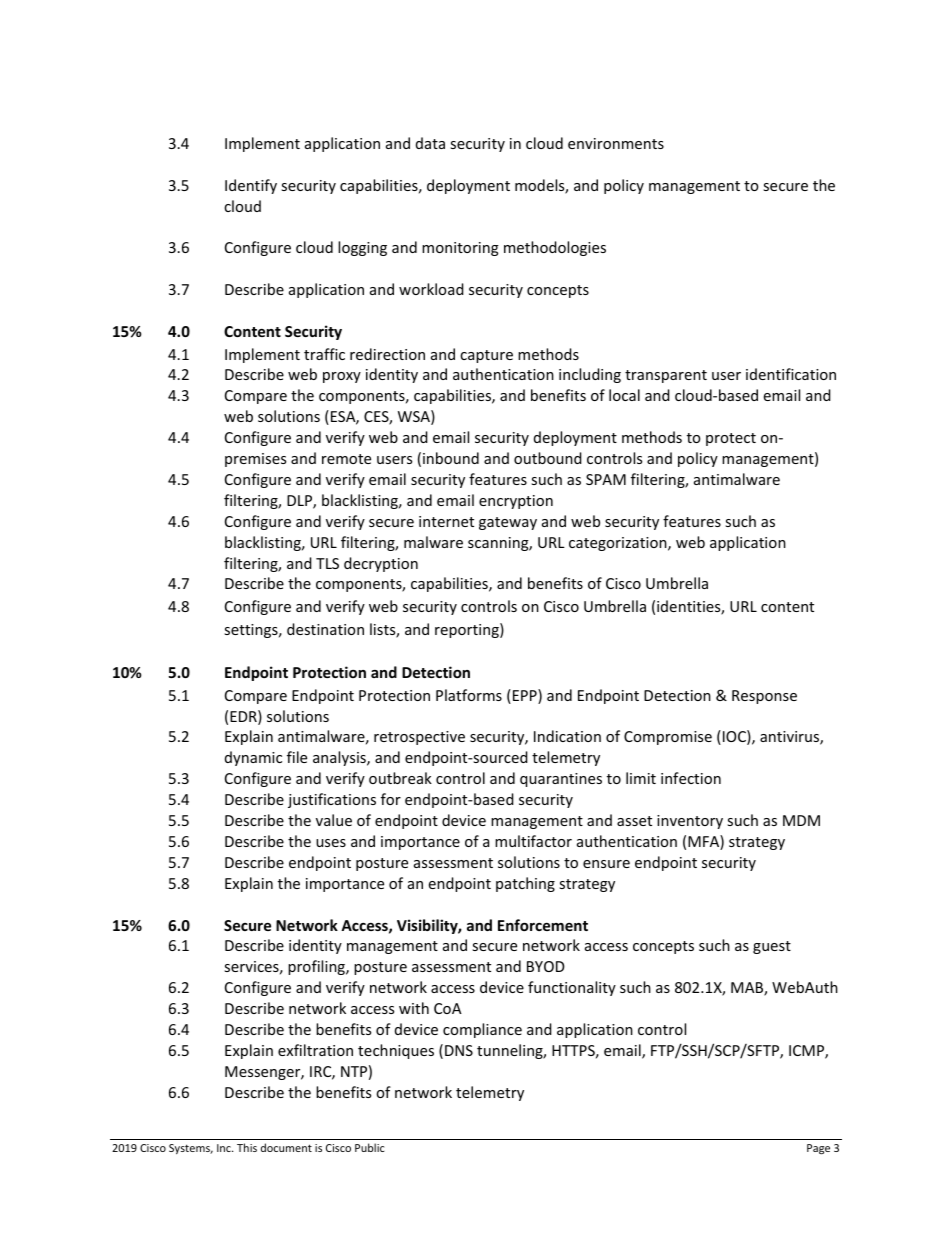 The width and height of the screenshot is (952, 1233). Describe the element at coordinates (616, 143) in the screenshot. I see `environments` at that location.
